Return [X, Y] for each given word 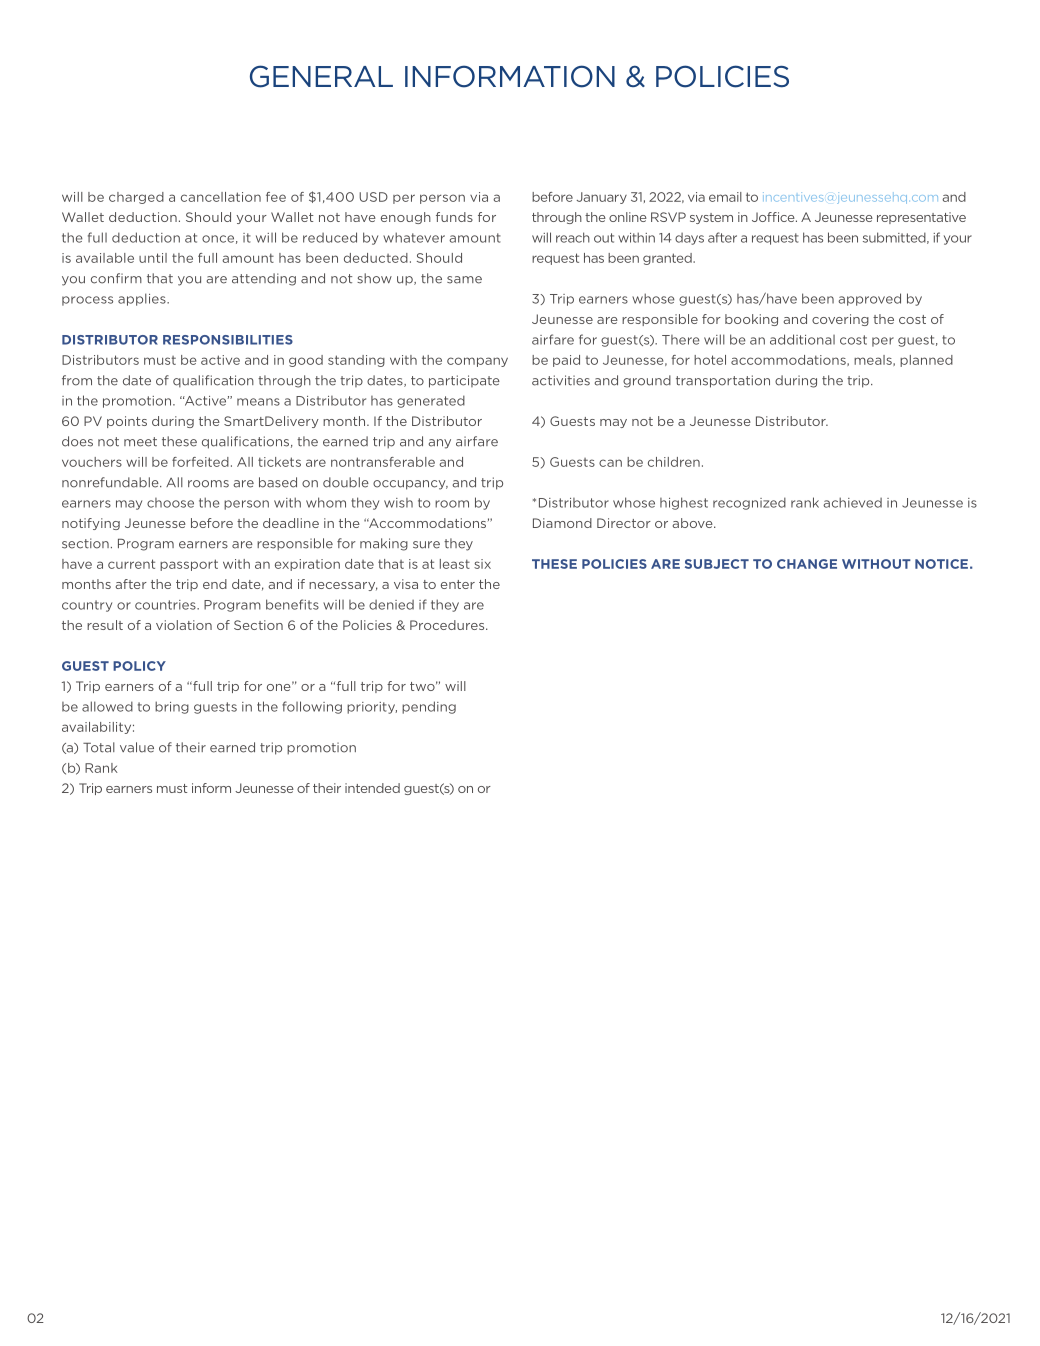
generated [431, 401]
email [725, 197]
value [137, 747]
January [602, 198]
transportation [723, 381]
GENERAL [321, 76]
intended [372, 788]
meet [140, 442]
